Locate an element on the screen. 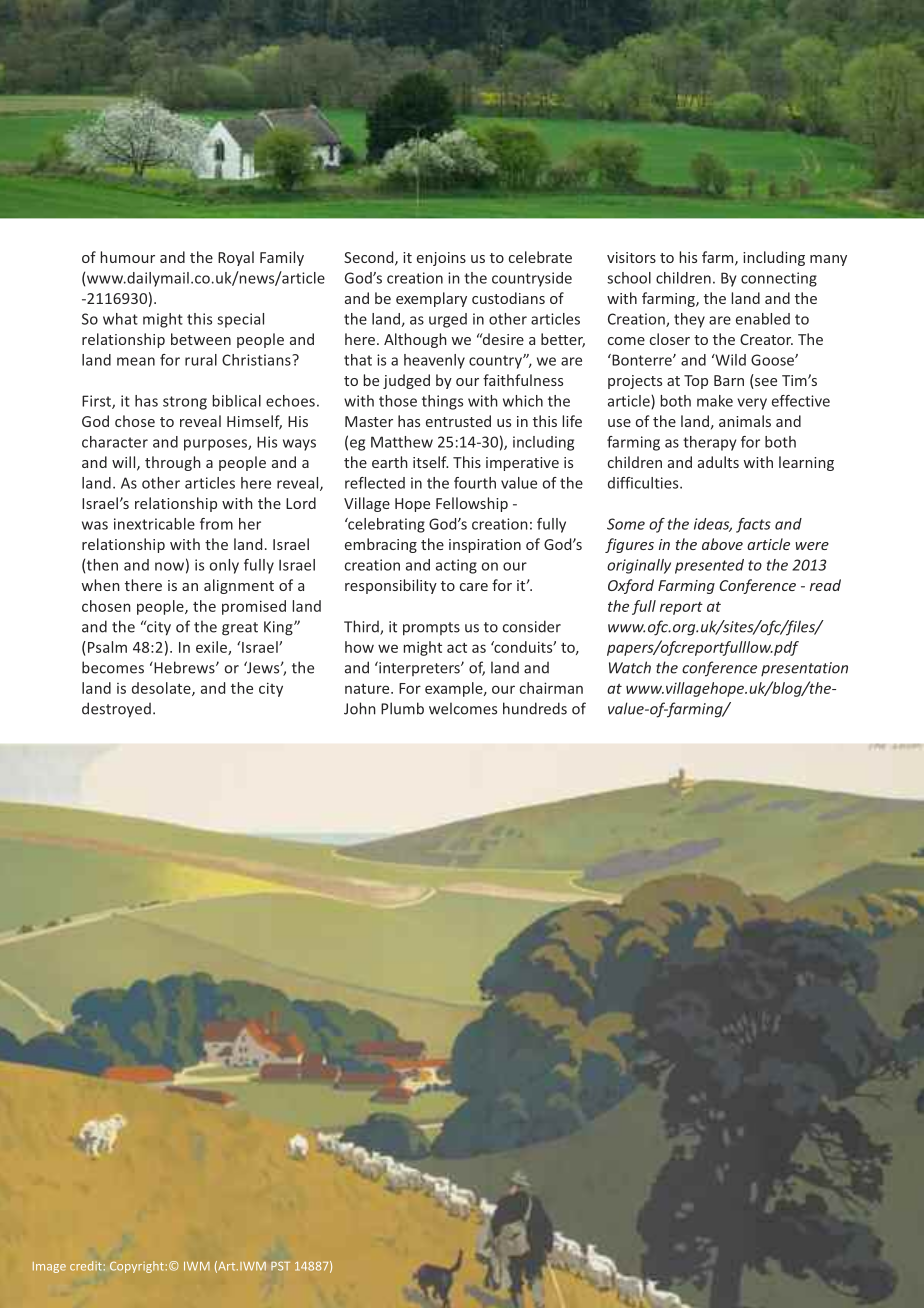  connecting is located at coordinates (779, 279).
